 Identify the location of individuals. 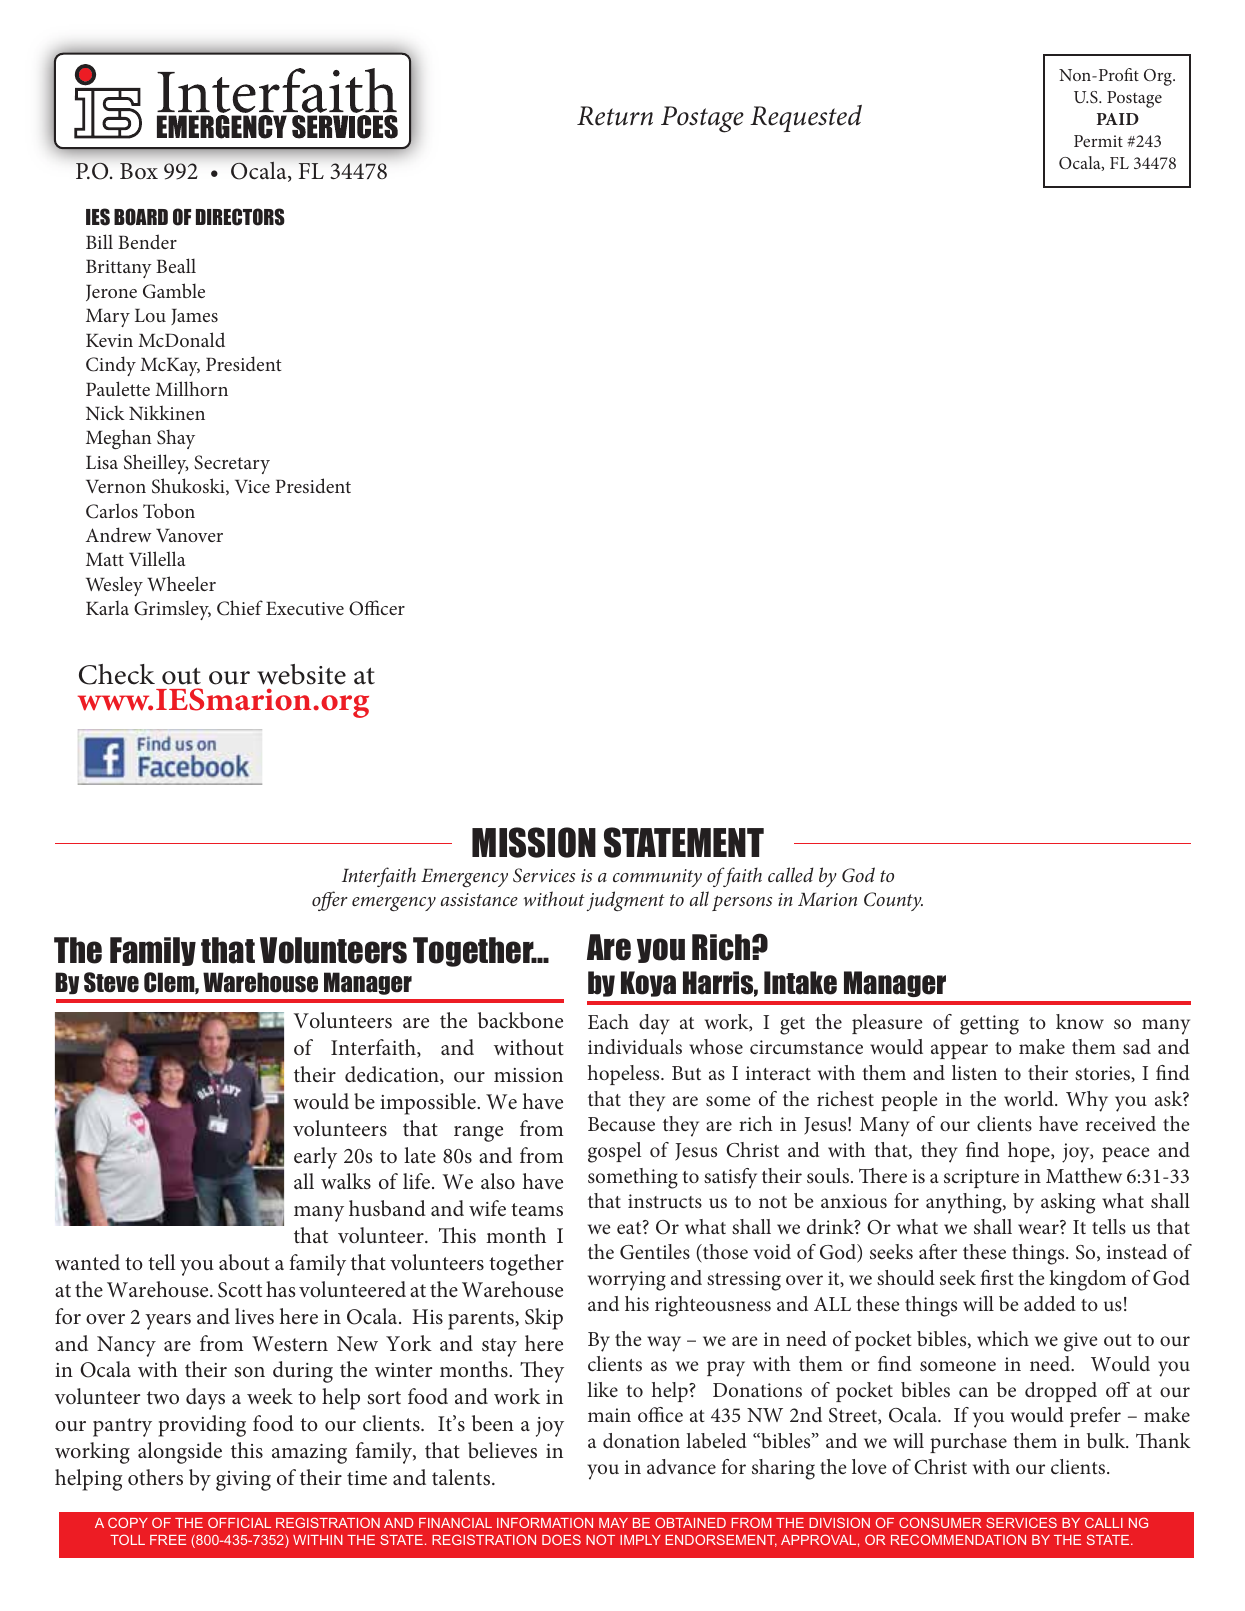
(635, 1046).
